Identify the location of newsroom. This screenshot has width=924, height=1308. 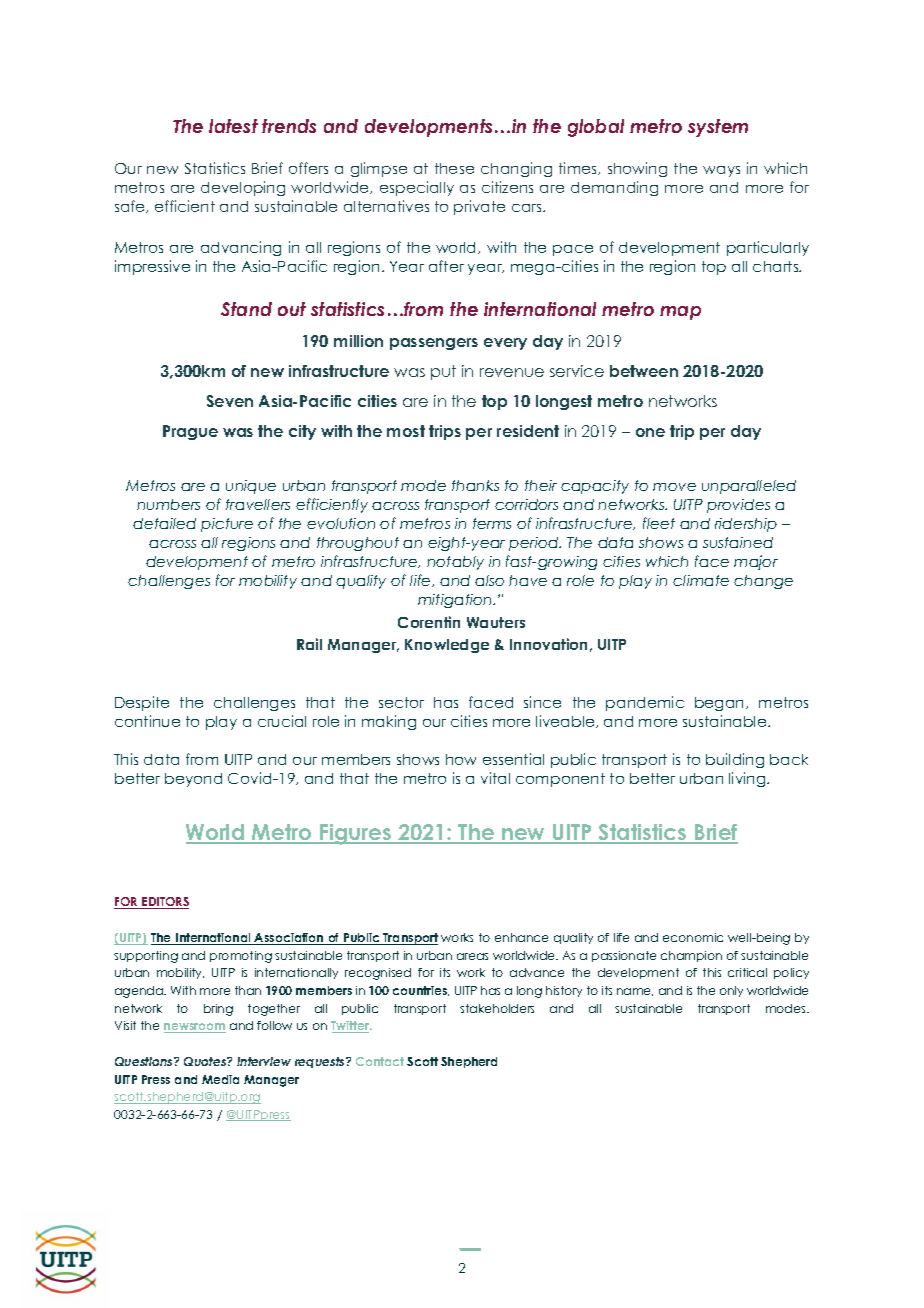
(195, 1028).
